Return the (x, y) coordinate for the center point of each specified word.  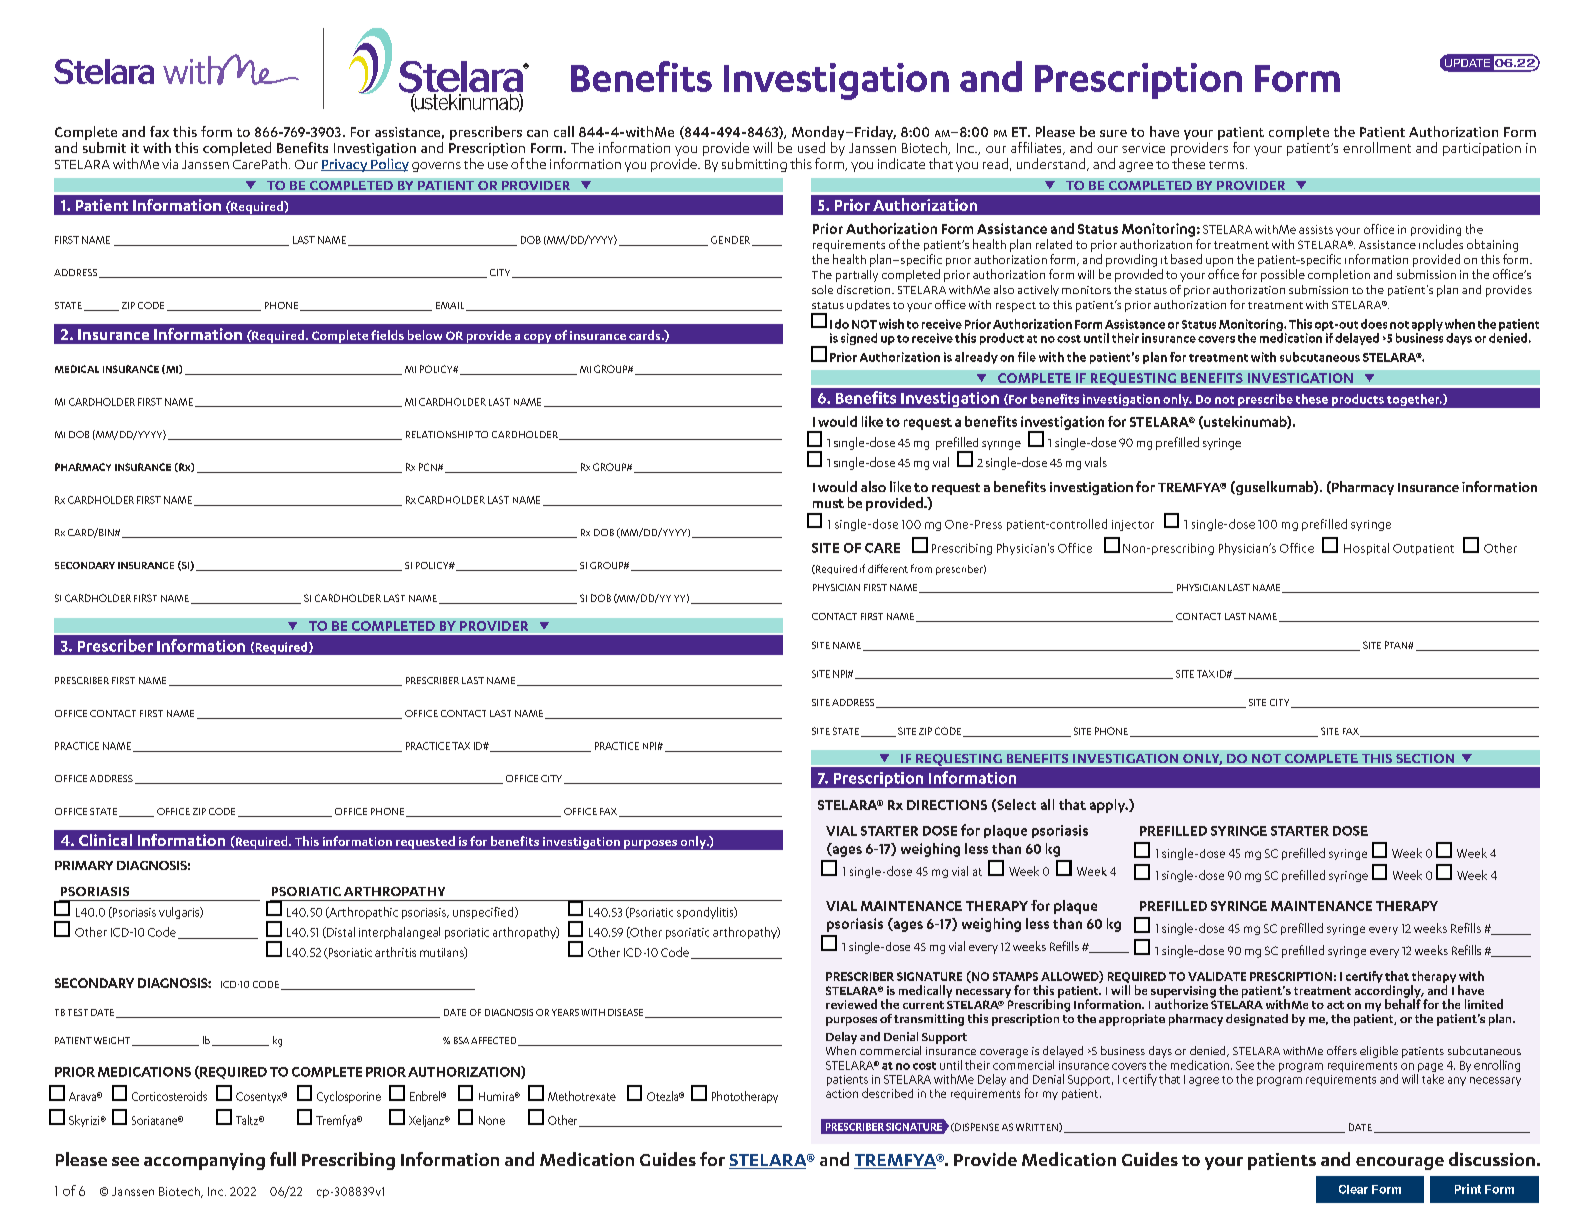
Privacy (345, 165)
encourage (1400, 1163)
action (842, 1093)
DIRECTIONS (947, 805)
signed (859, 339)
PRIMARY (84, 865)
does (1374, 324)
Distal (340, 932)
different (888, 568)
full (283, 1159)
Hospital (1366, 549)
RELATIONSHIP (439, 434)
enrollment (1377, 147)
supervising (1183, 993)
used (811, 147)
